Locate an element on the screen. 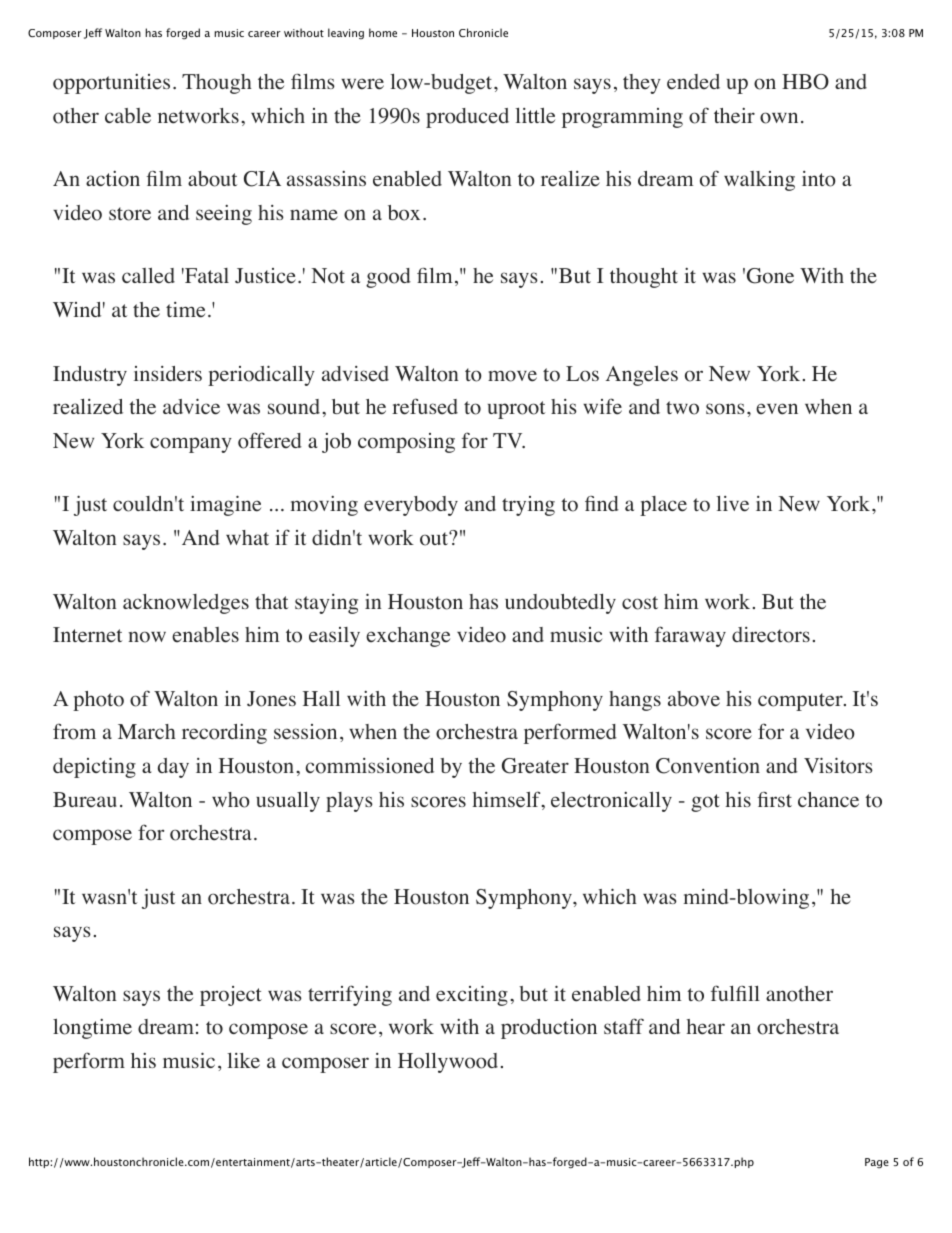  produced is located at coordinates (467, 118).
